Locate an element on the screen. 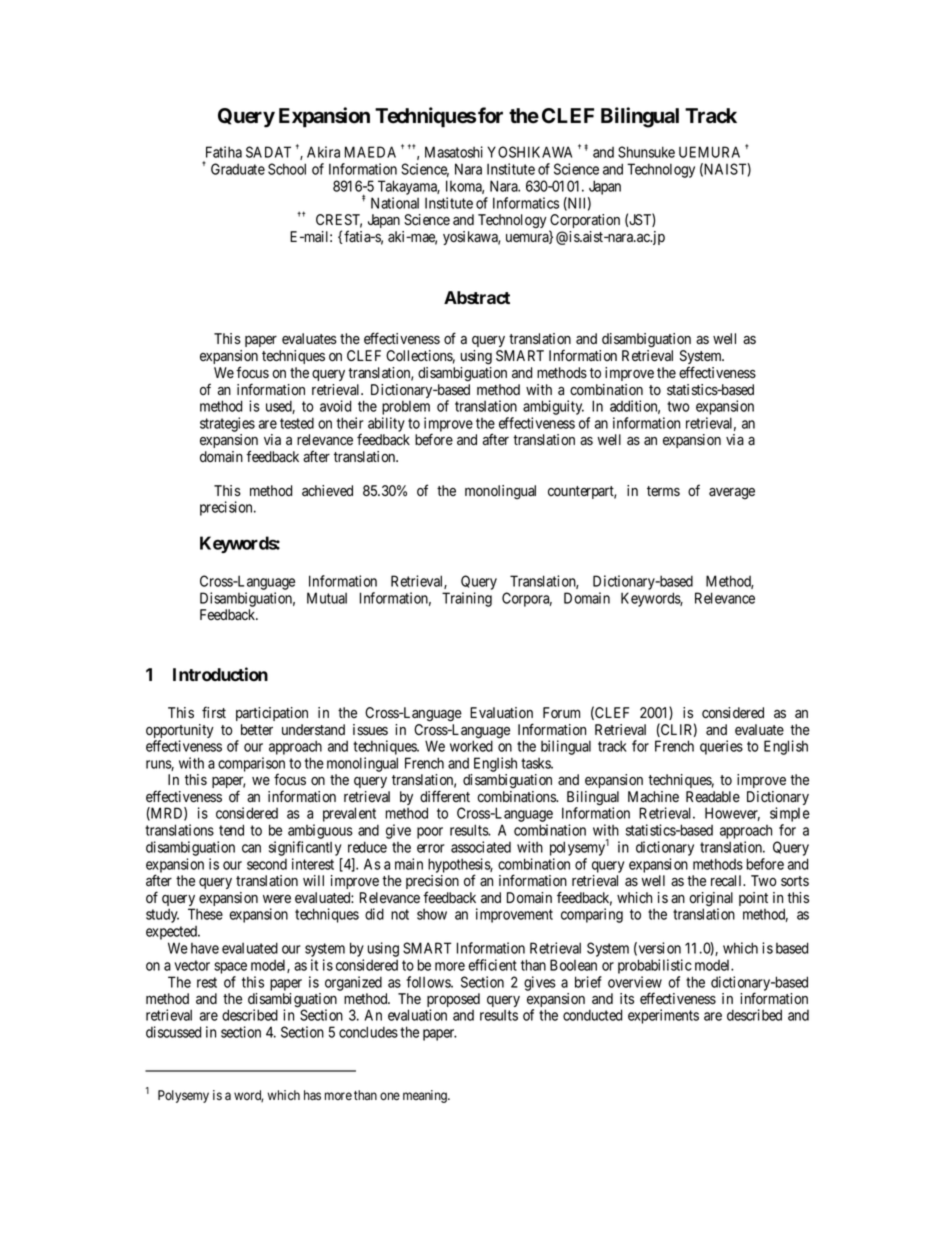 The width and height of the screenshot is (952, 1233). Abstract is located at coordinates (477, 297).
